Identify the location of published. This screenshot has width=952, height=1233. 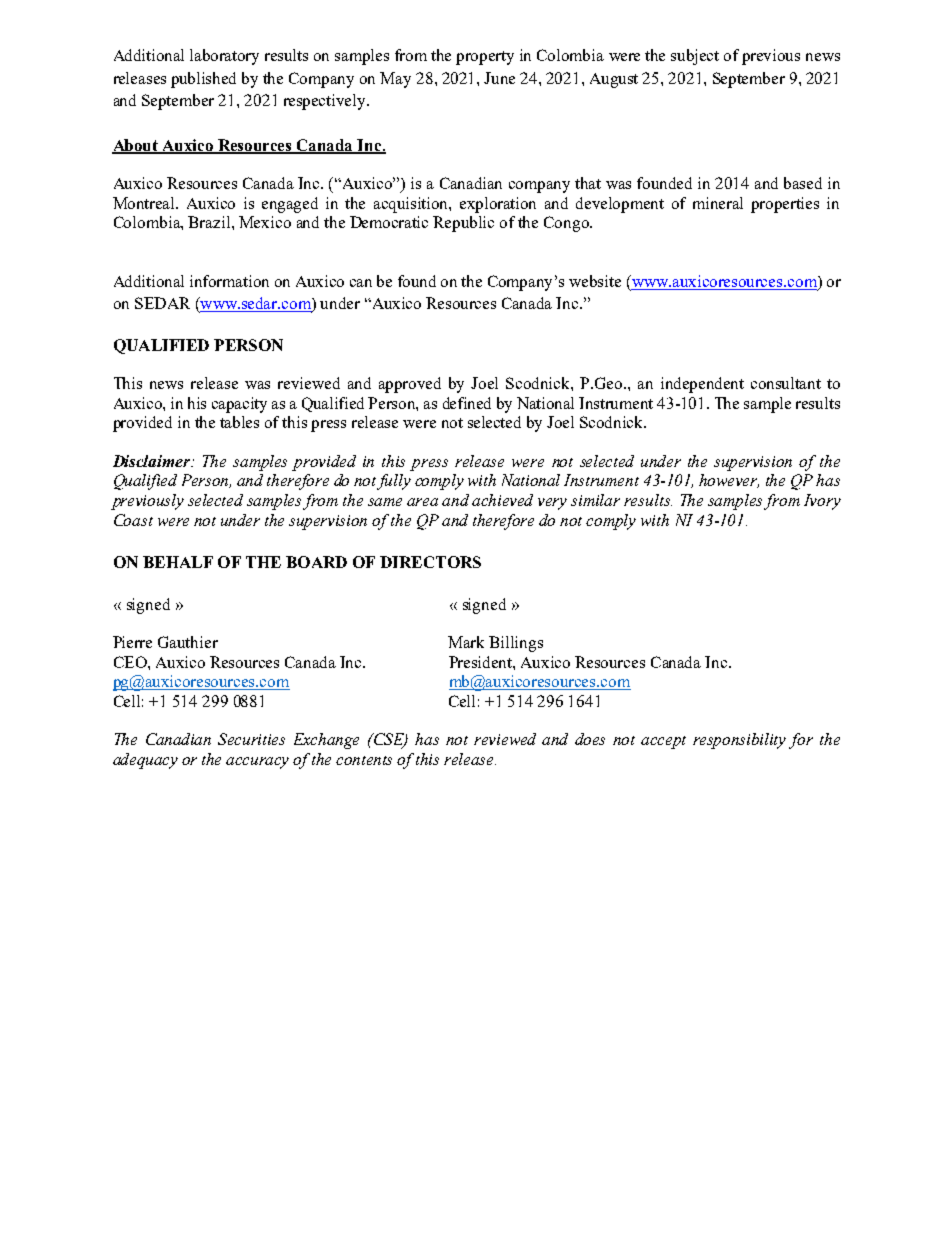
(203, 80).
